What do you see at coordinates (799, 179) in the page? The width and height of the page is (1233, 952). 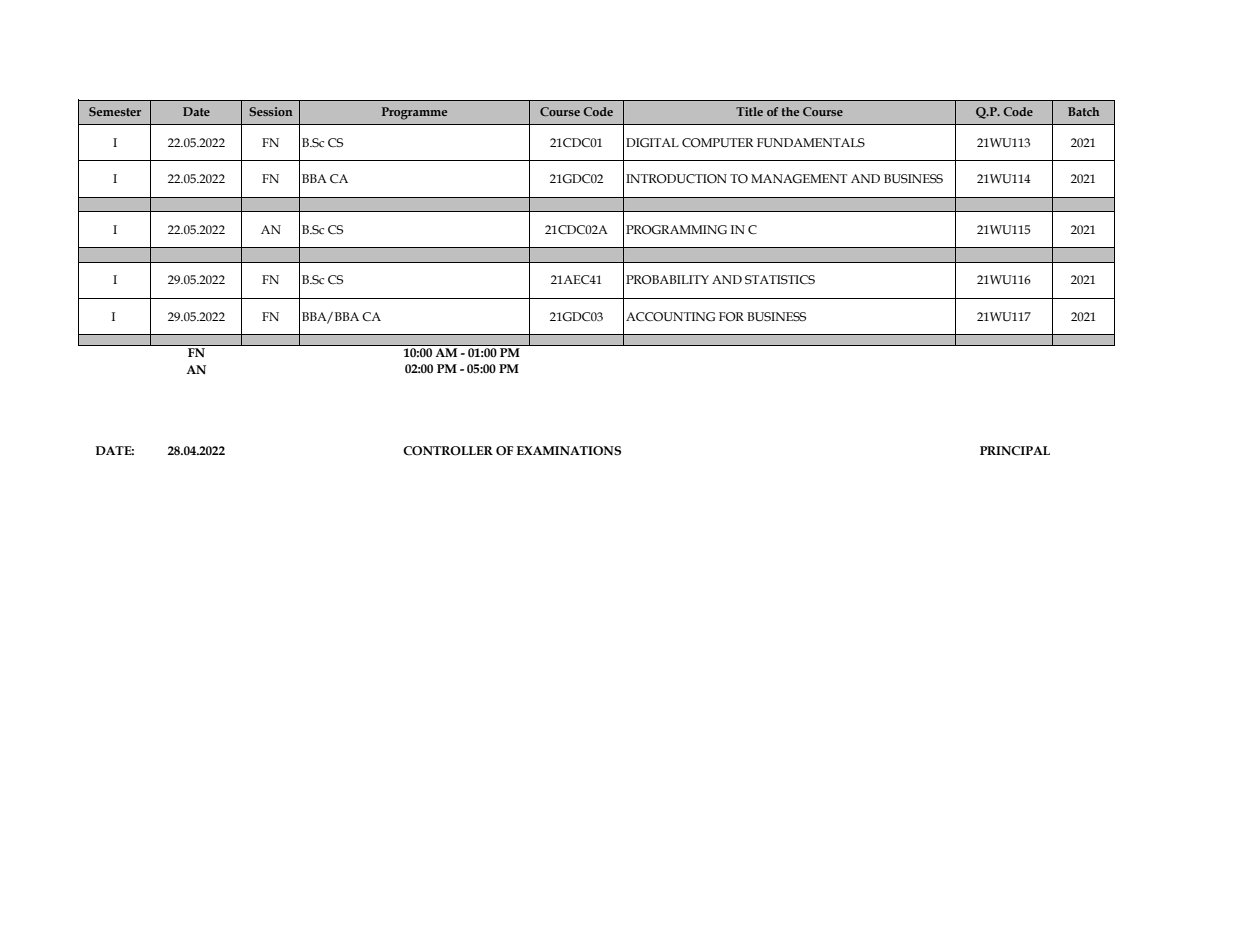 I see `MANAGEMENT` at bounding box center [799, 179].
